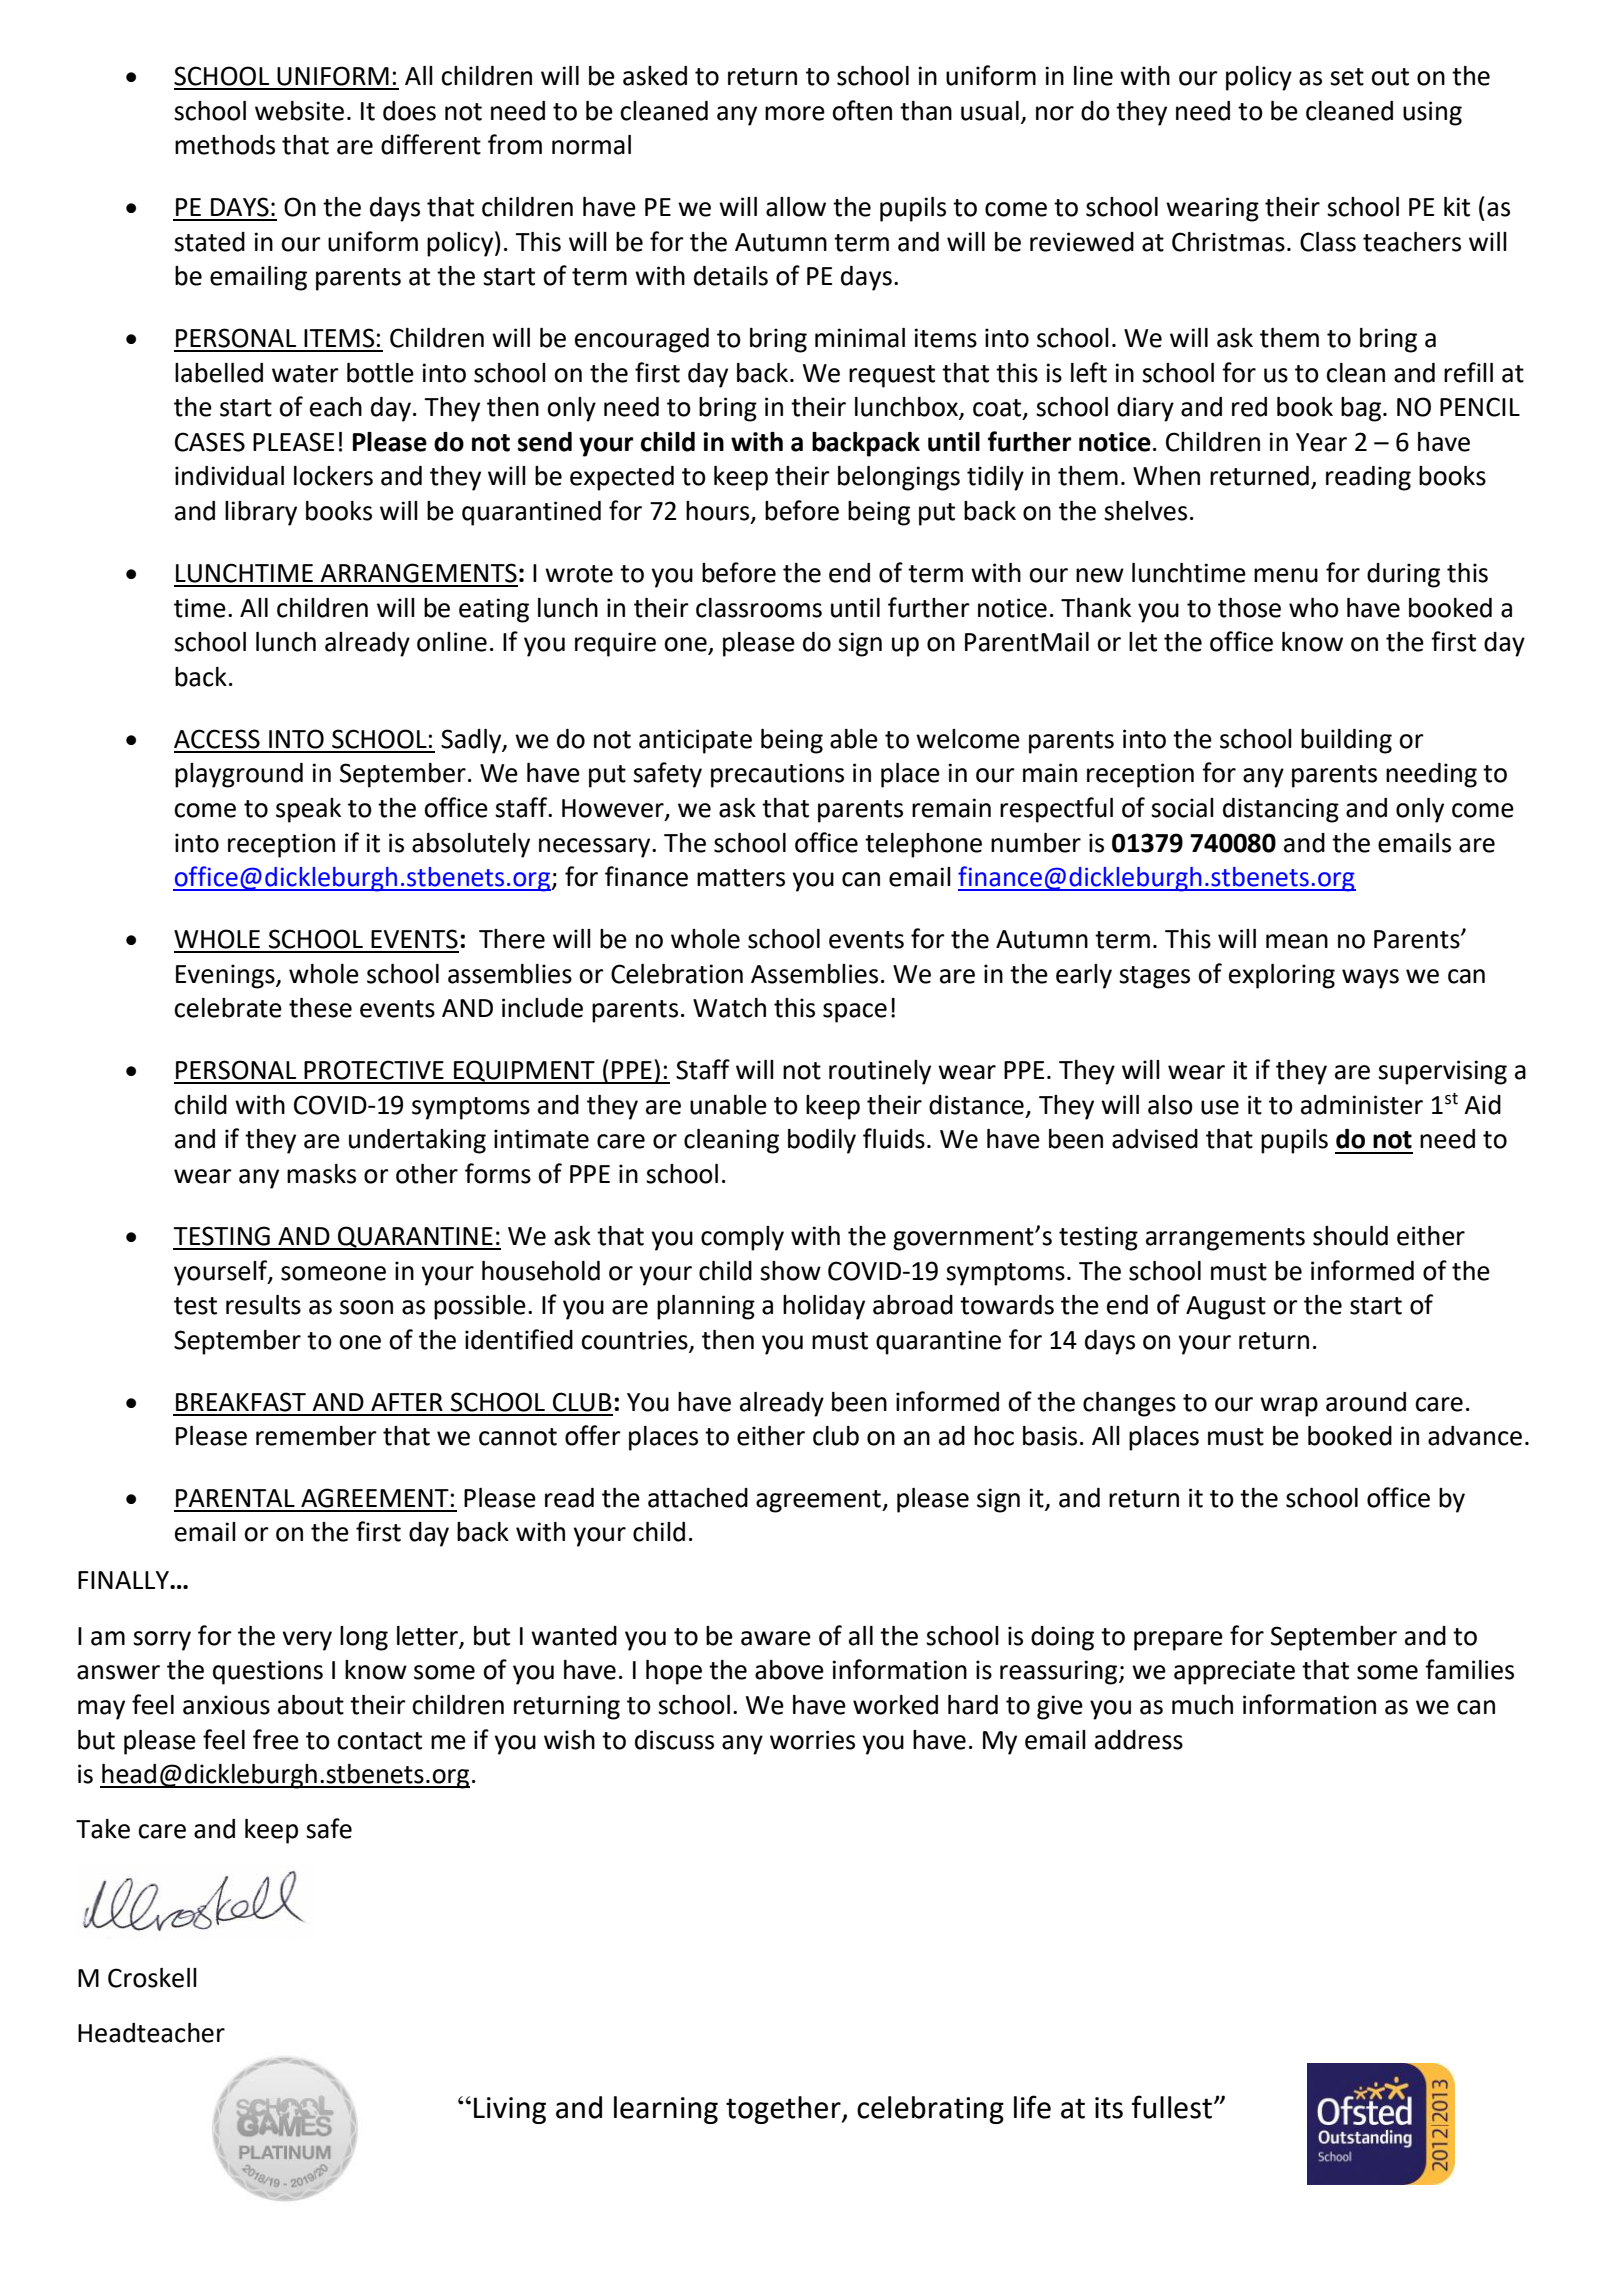 The image size is (1608, 2275). Describe the element at coordinates (784, 2110) in the screenshot. I see `together` at that location.
